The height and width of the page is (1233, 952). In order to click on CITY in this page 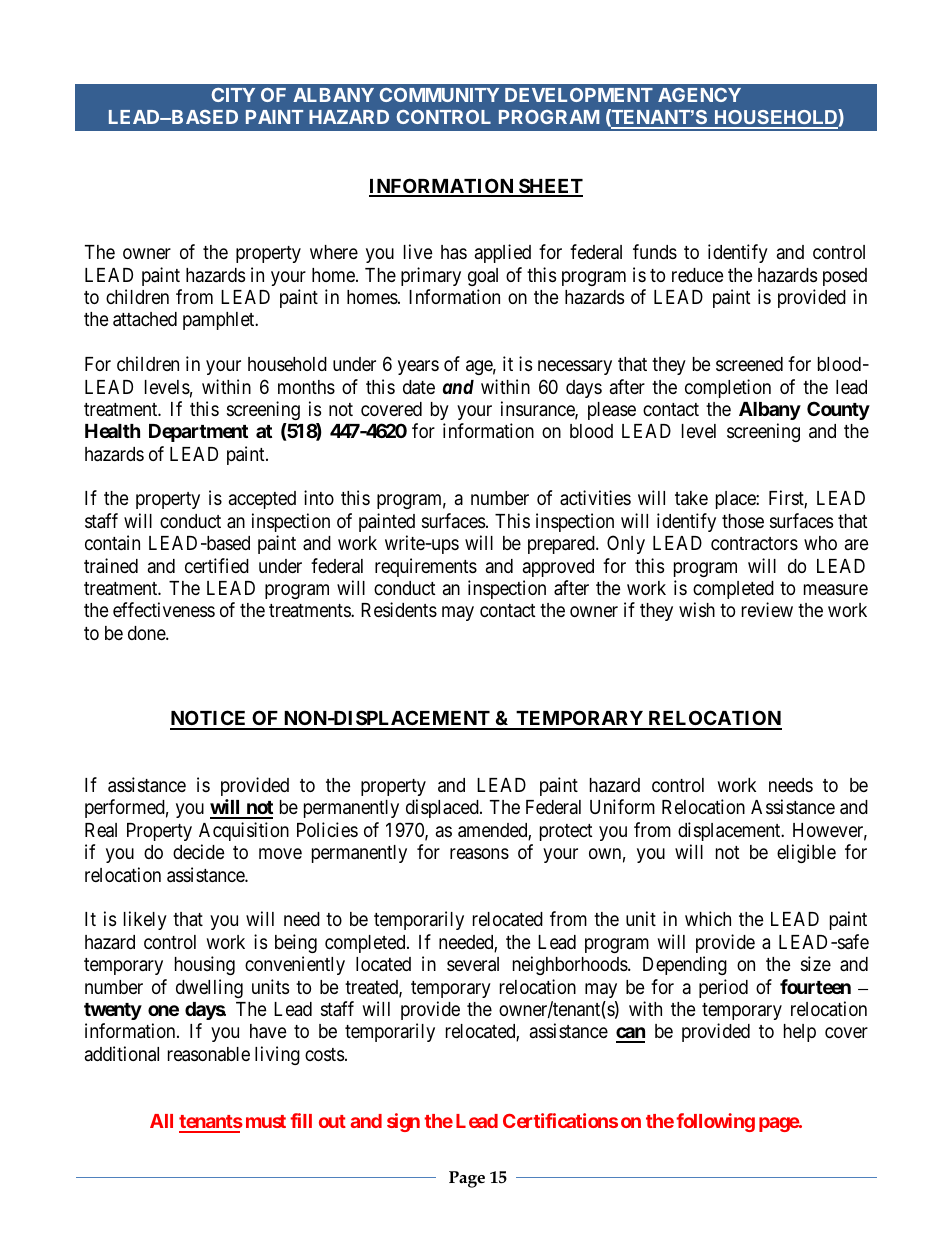, I will do `click(233, 95)`.
